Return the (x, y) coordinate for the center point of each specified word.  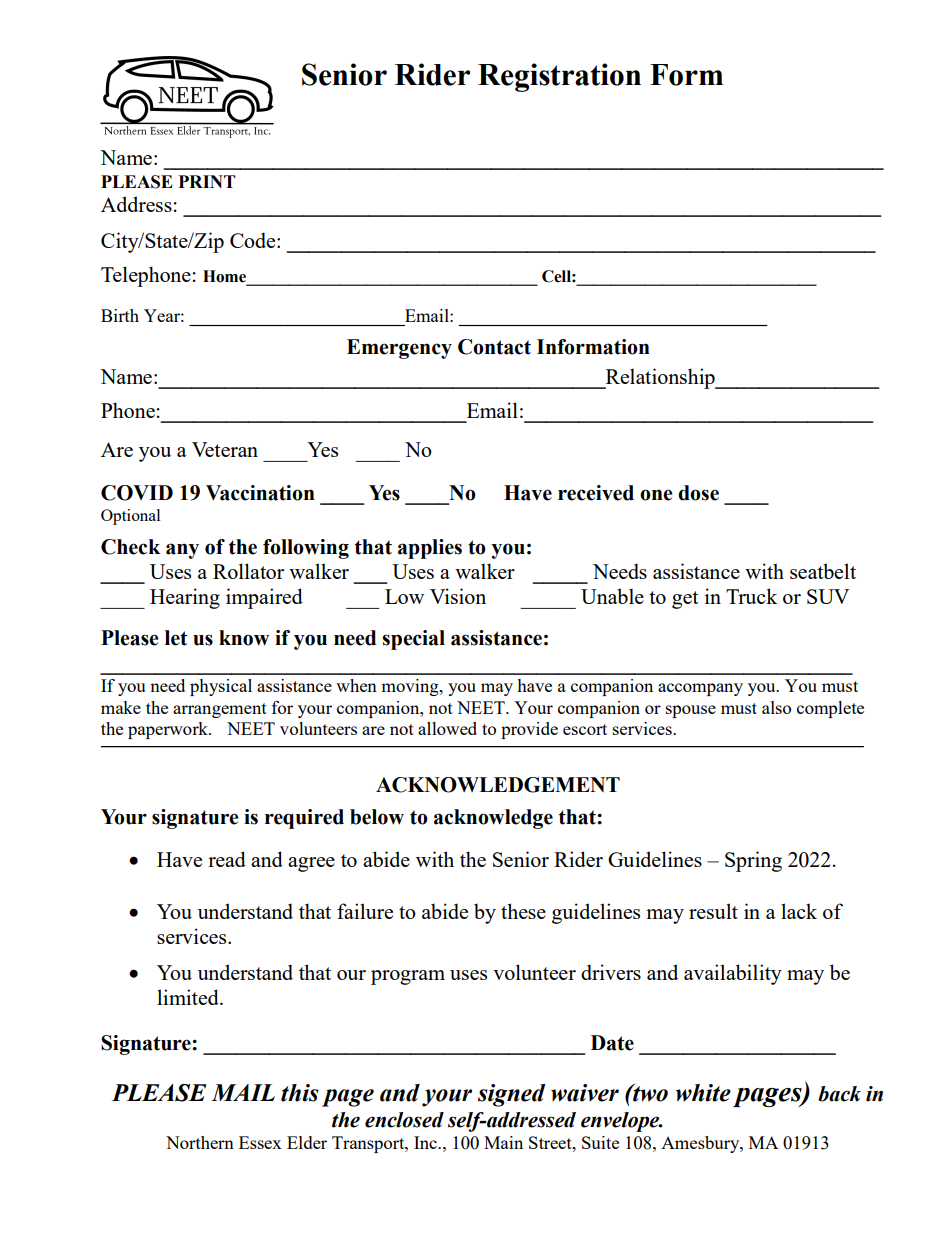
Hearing (185, 598)
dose (698, 493)
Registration (559, 77)
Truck (752, 596)
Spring (753, 861)
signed (511, 1095)
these (523, 911)
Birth (120, 315)
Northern (200, 1142)
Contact (494, 347)
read (227, 859)
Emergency (399, 349)
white (703, 1093)
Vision (458, 596)
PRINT (207, 181)
